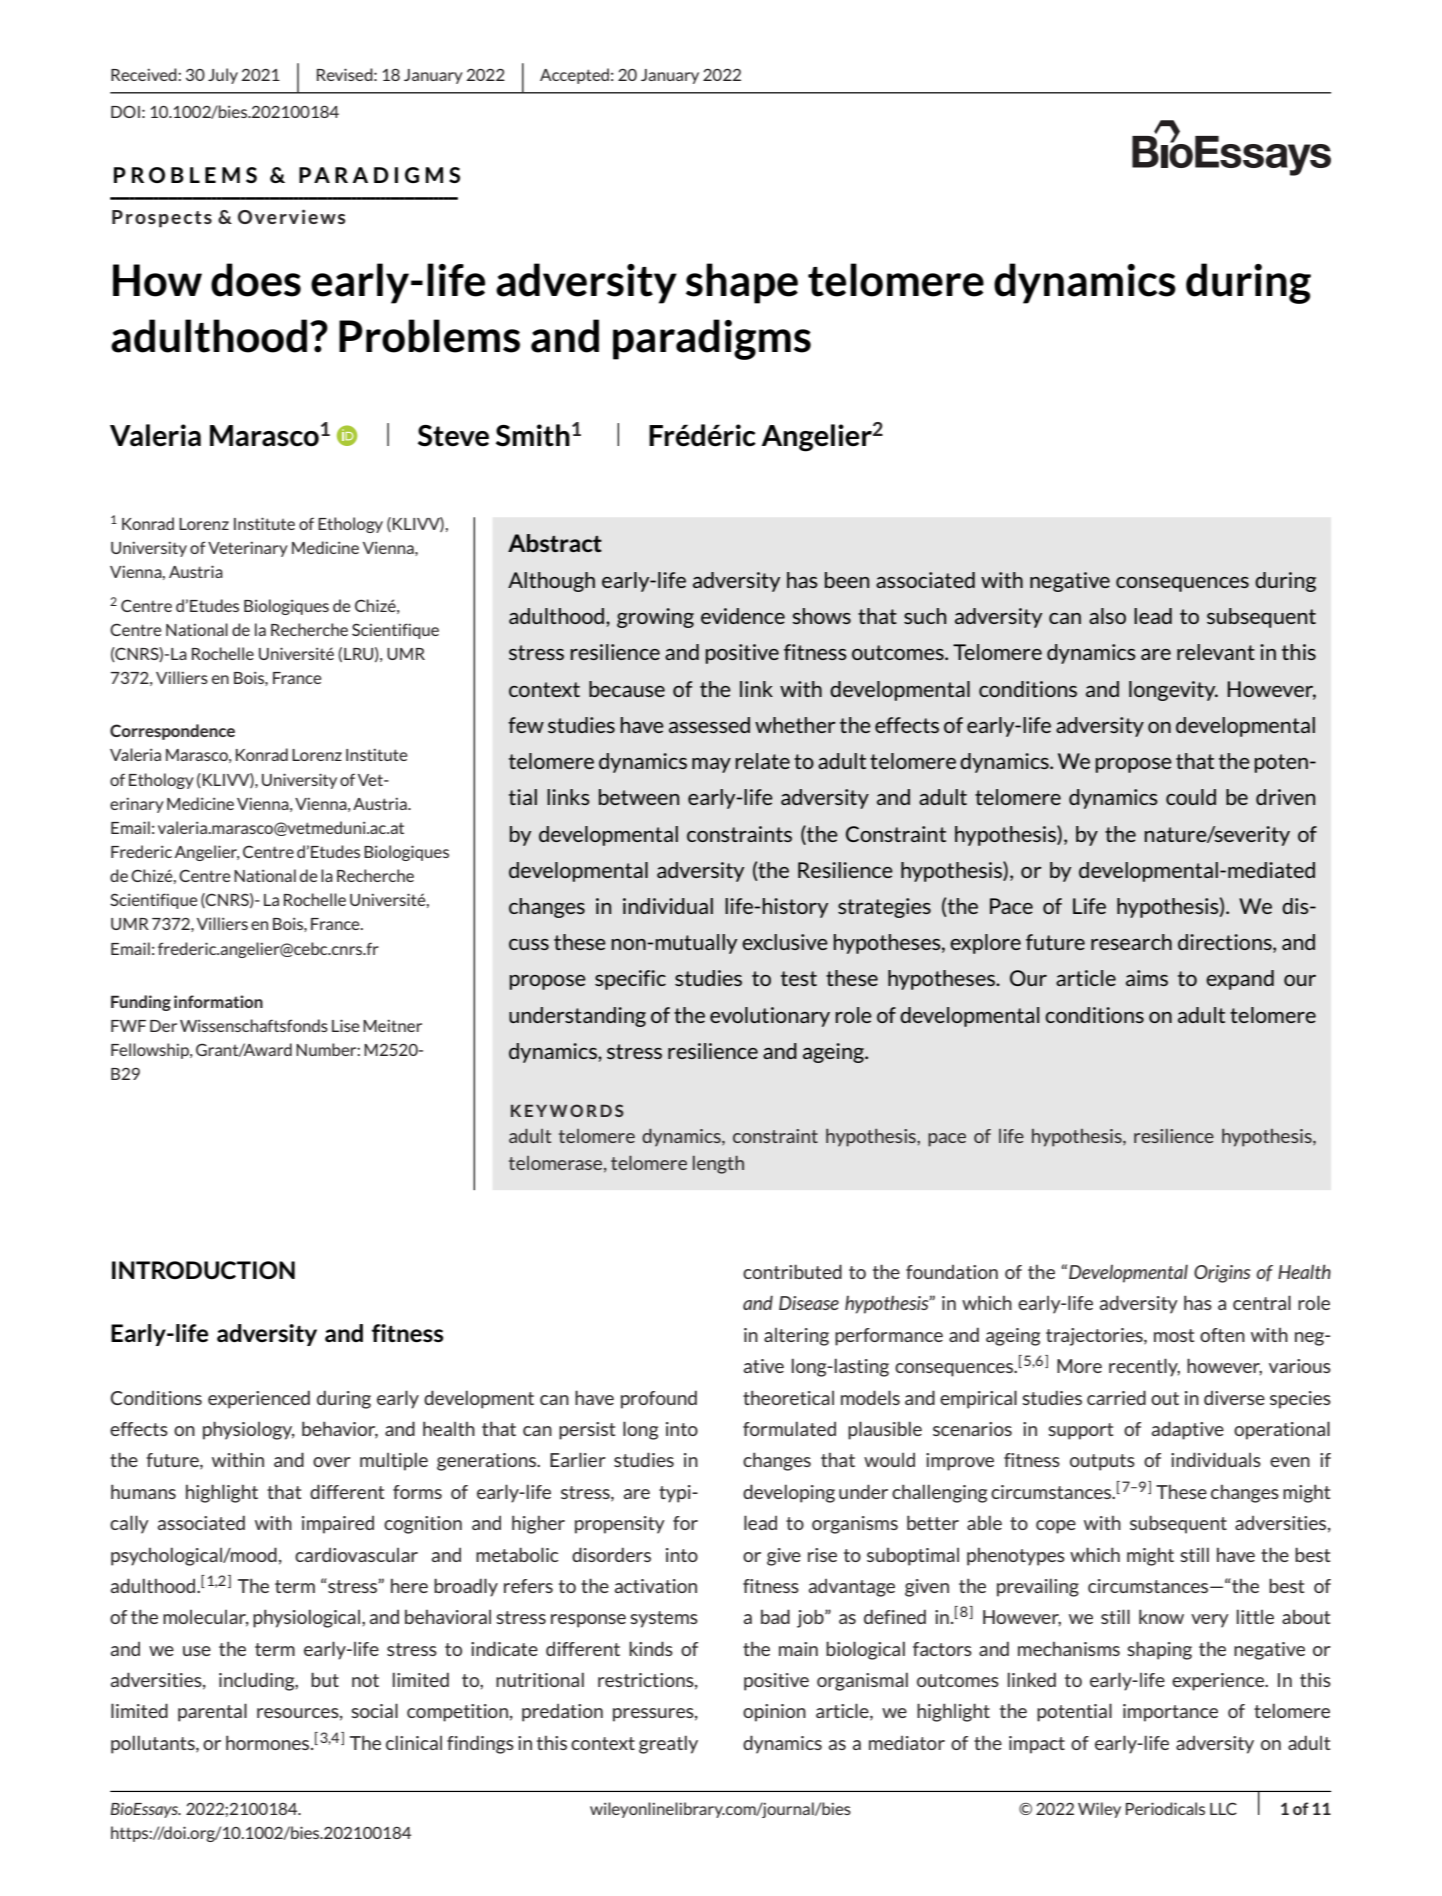 This document has width=1442, height=1896. I want to click on exclusive, so click(785, 942).
